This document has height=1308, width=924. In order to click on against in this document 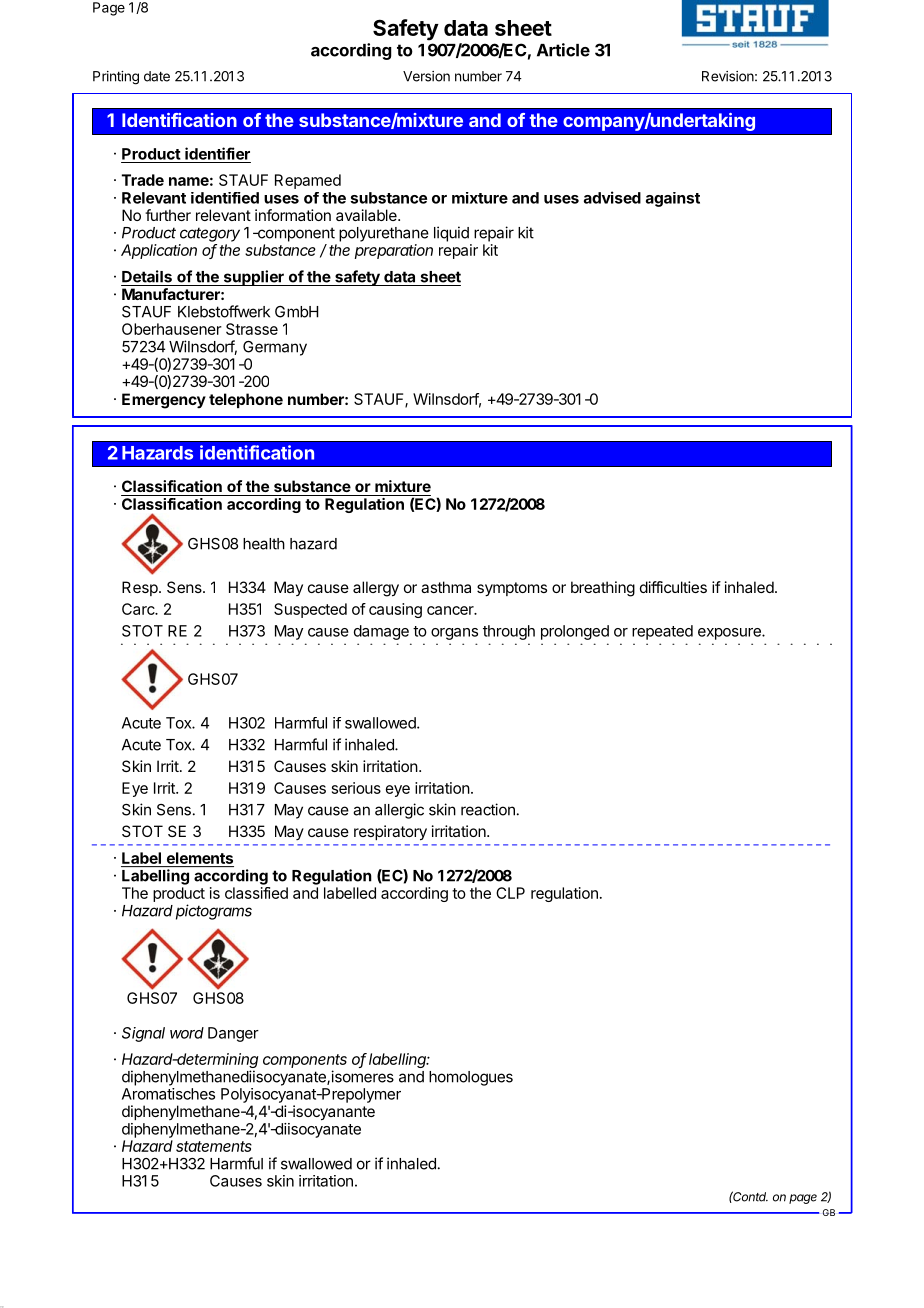, I will do `click(673, 199)`.
